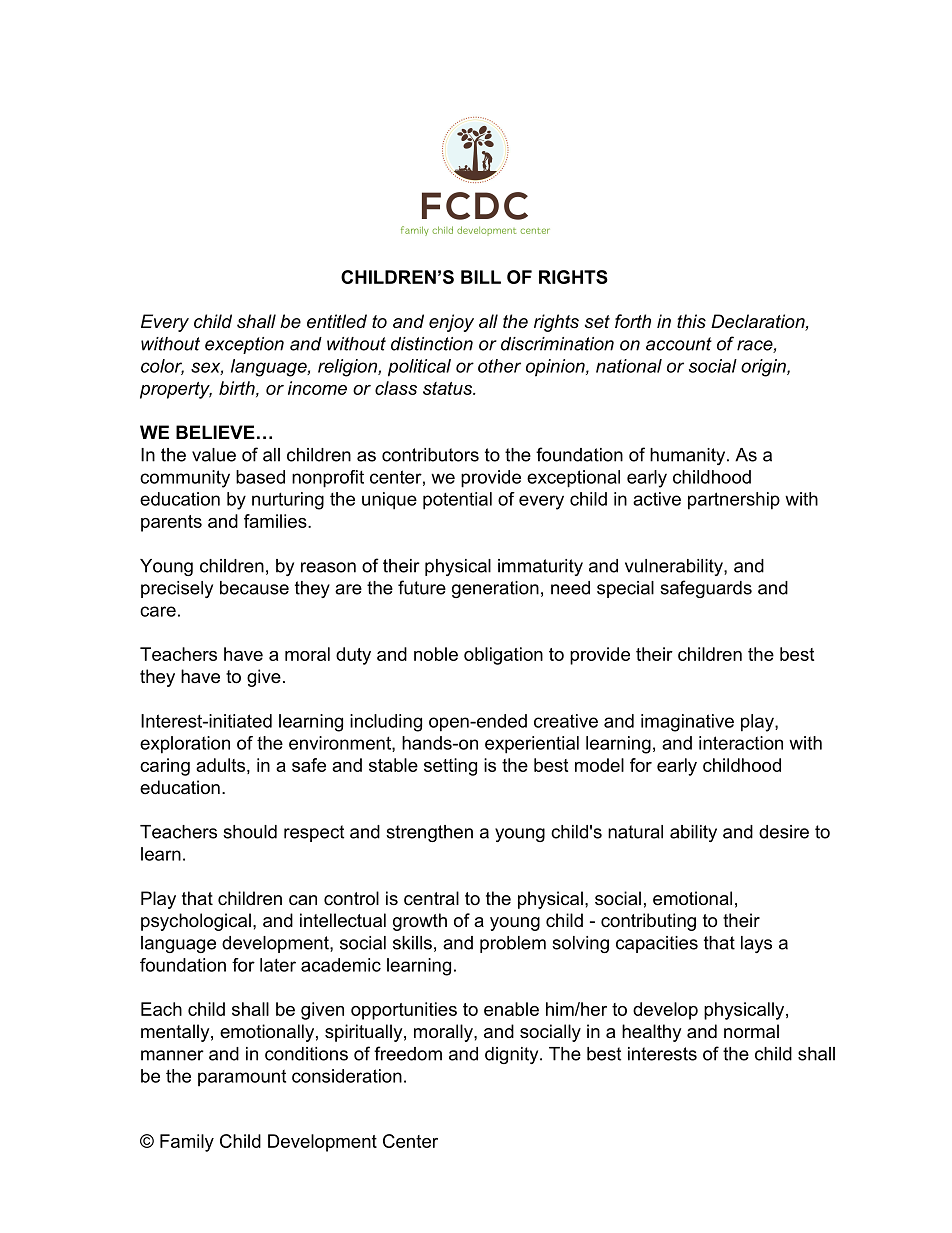 The image size is (952, 1233). What do you see at coordinates (734, 501) in the page?
I see `partnership` at bounding box center [734, 501].
